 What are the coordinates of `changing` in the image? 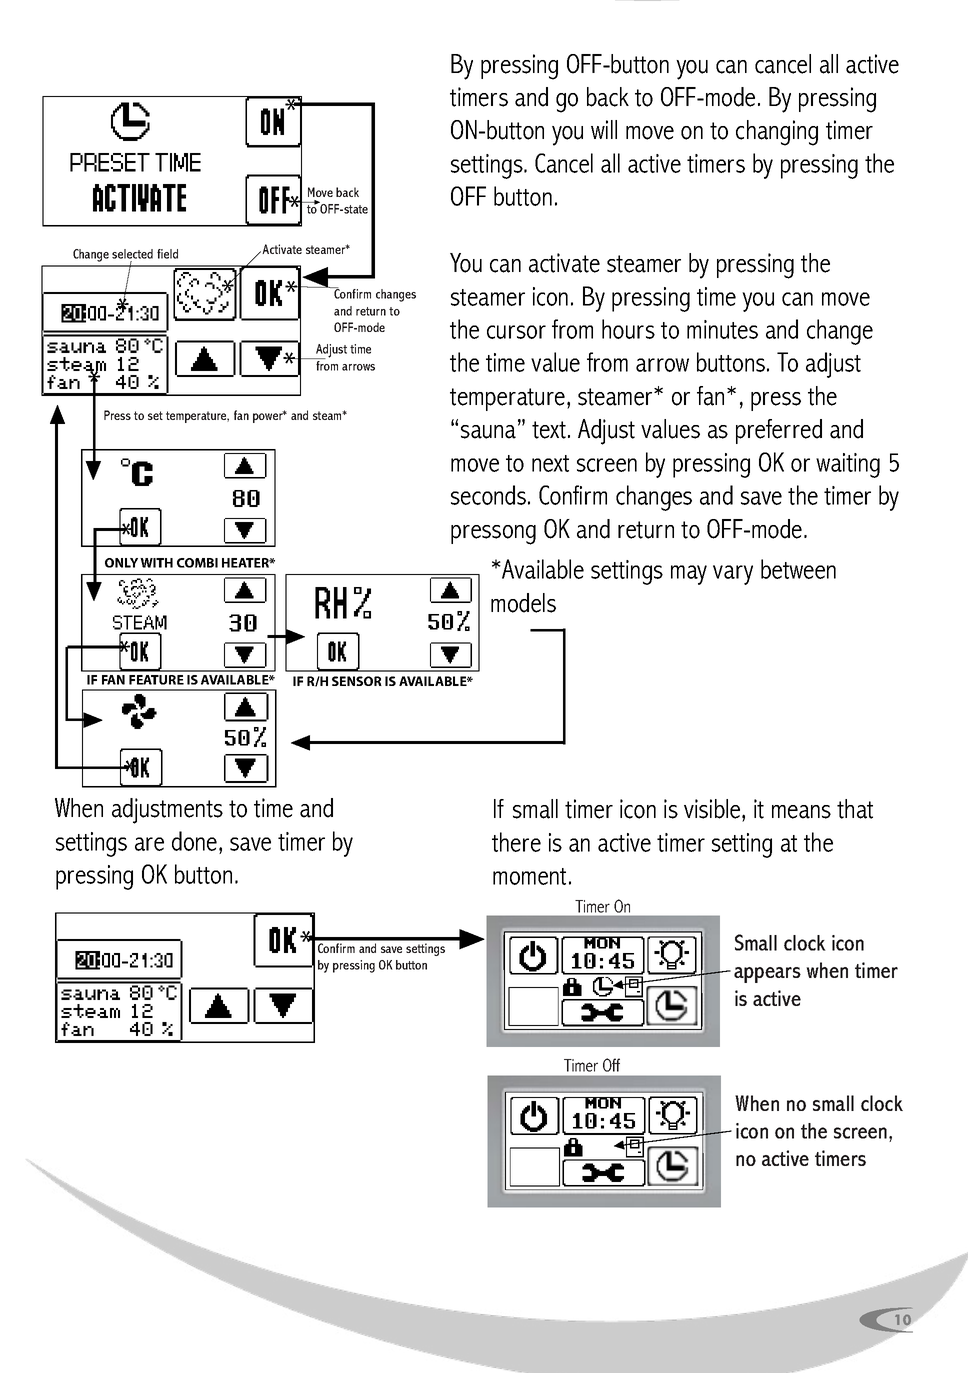 It's located at (777, 133).
